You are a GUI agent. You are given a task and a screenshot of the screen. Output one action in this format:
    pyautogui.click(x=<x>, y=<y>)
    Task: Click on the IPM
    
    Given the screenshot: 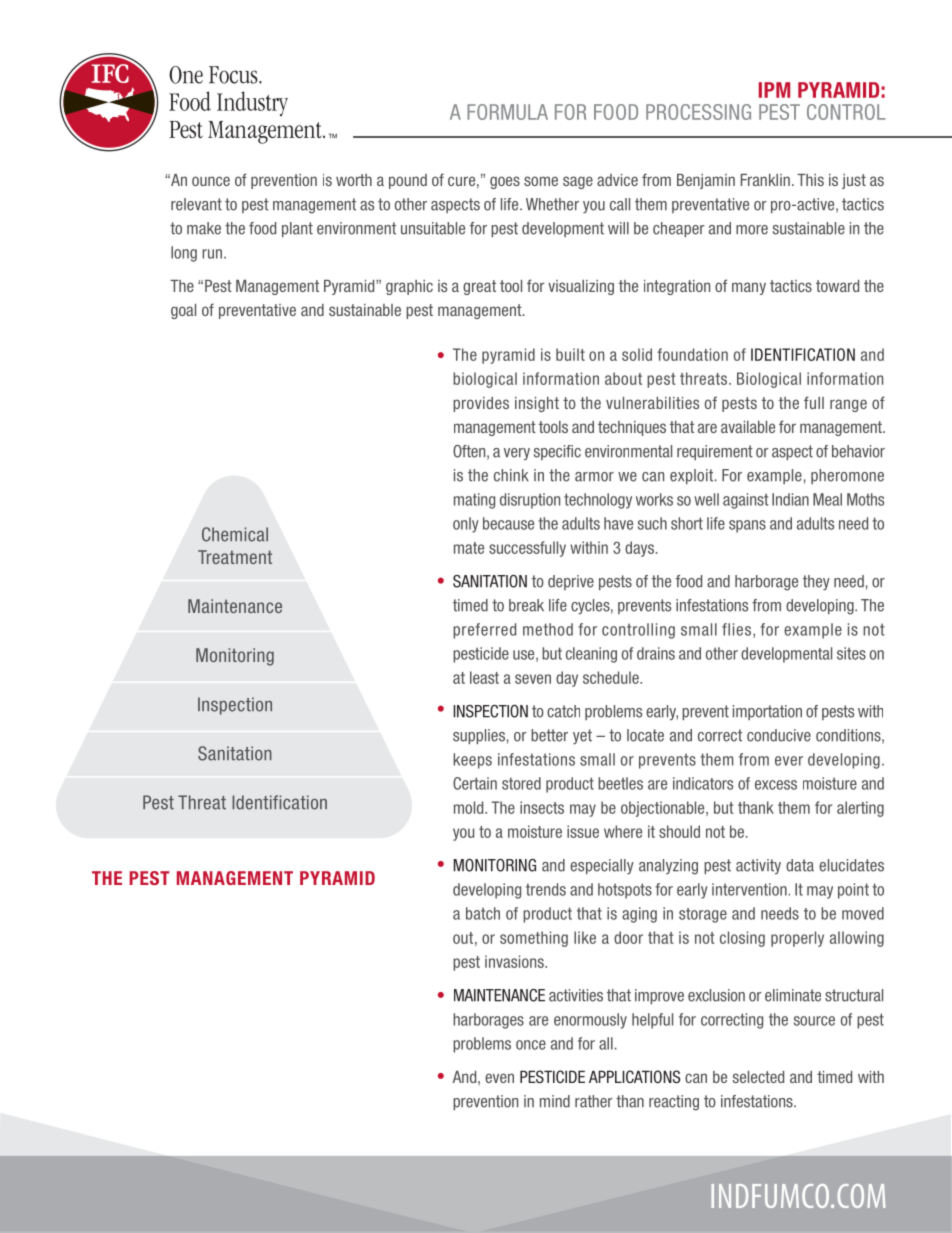 What is the action you would take?
    pyautogui.click(x=774, y=90)
